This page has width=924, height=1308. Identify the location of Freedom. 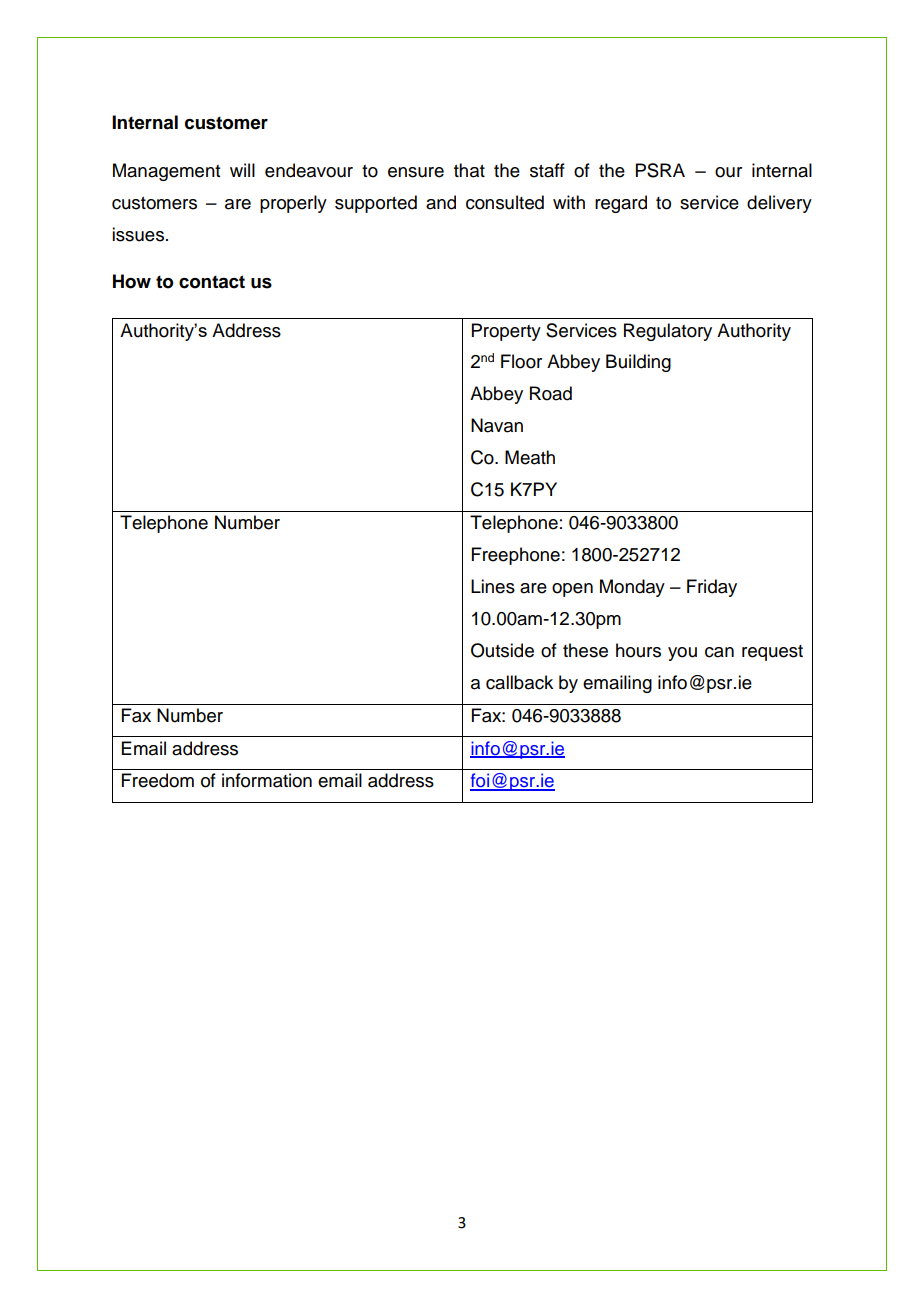
(158, 780).
